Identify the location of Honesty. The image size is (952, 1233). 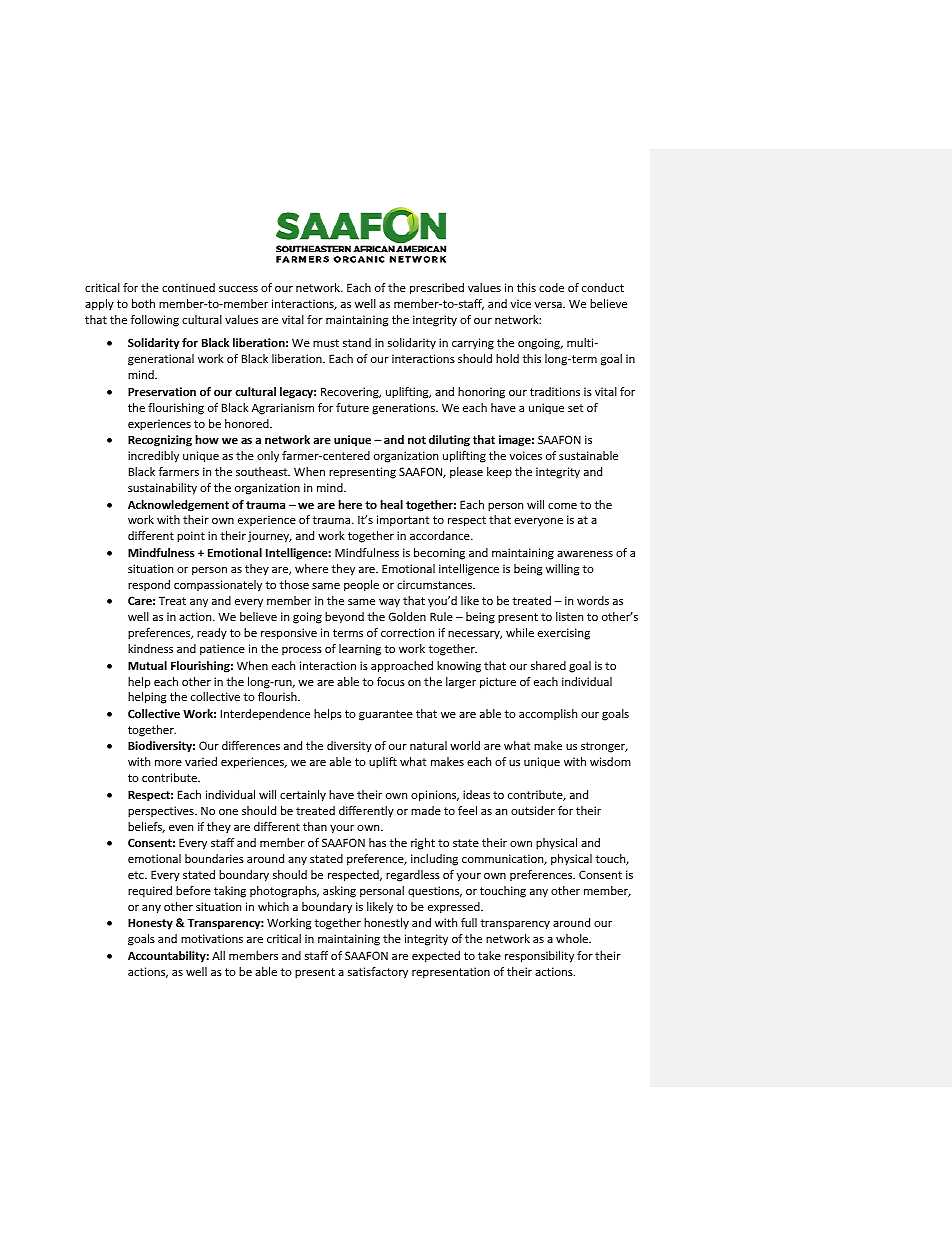
(150, 924).
